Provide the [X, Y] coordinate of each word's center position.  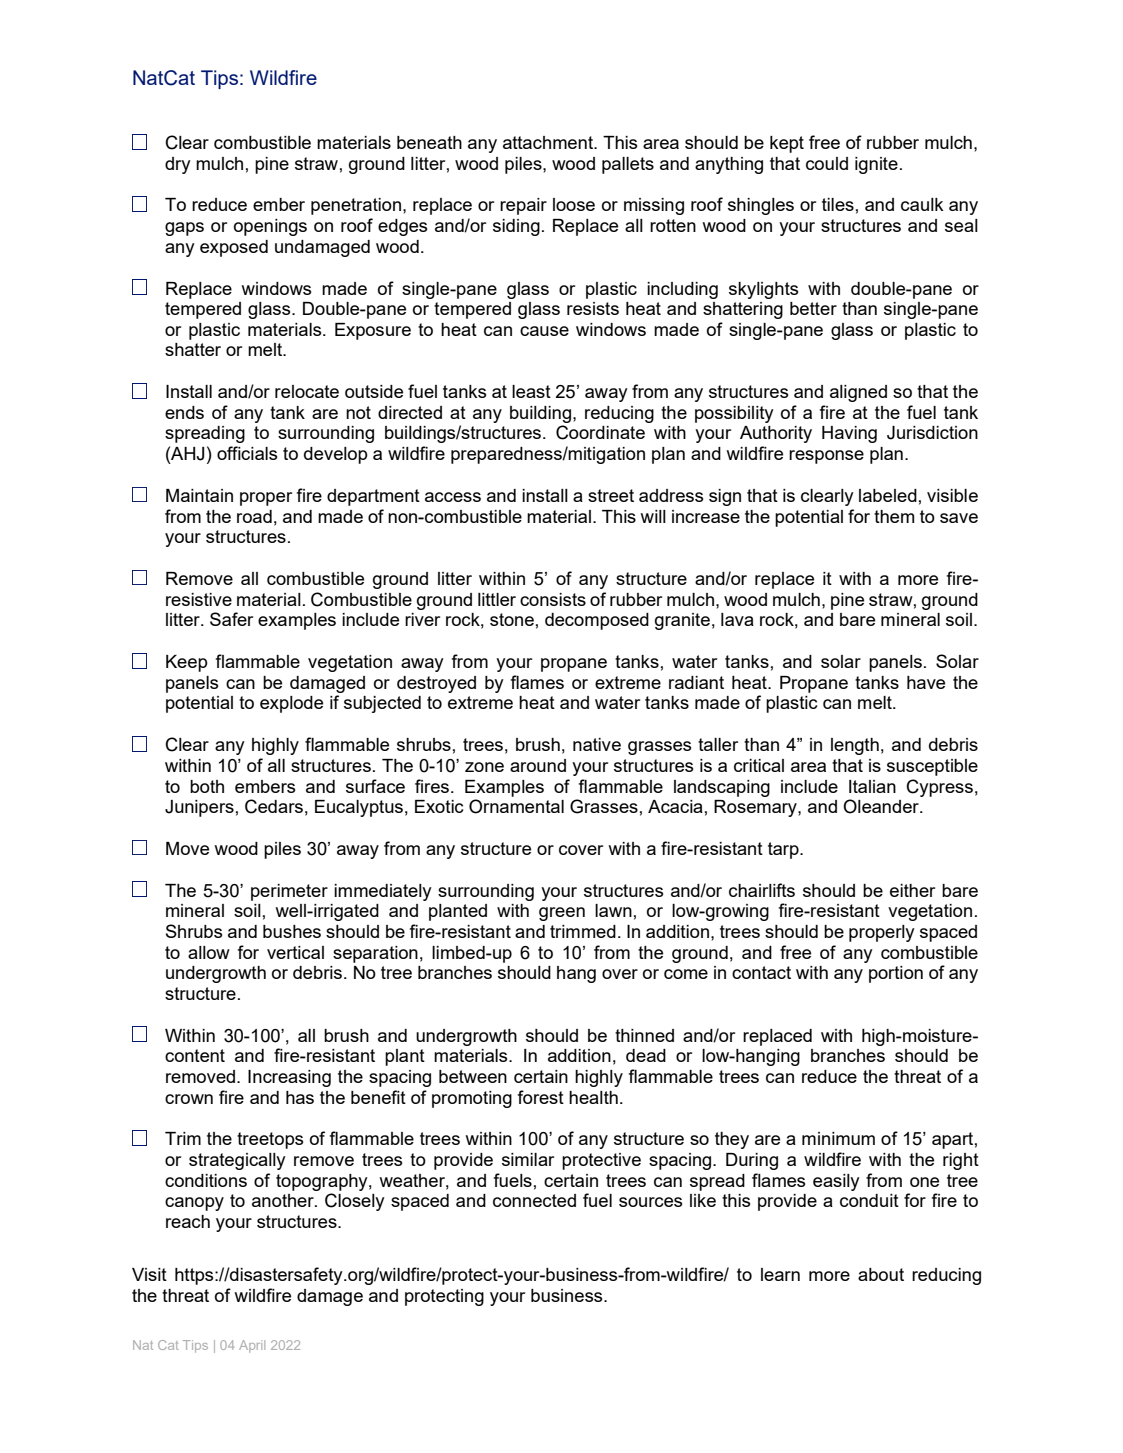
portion [896, 974]
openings [270, 227]
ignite [876, 165]
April [252, 1346]
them [894, 516]
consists [553, 599]
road [254, 516]
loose [574, 204]
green [562, 914]
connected [534, 1200]
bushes [292, 931]
